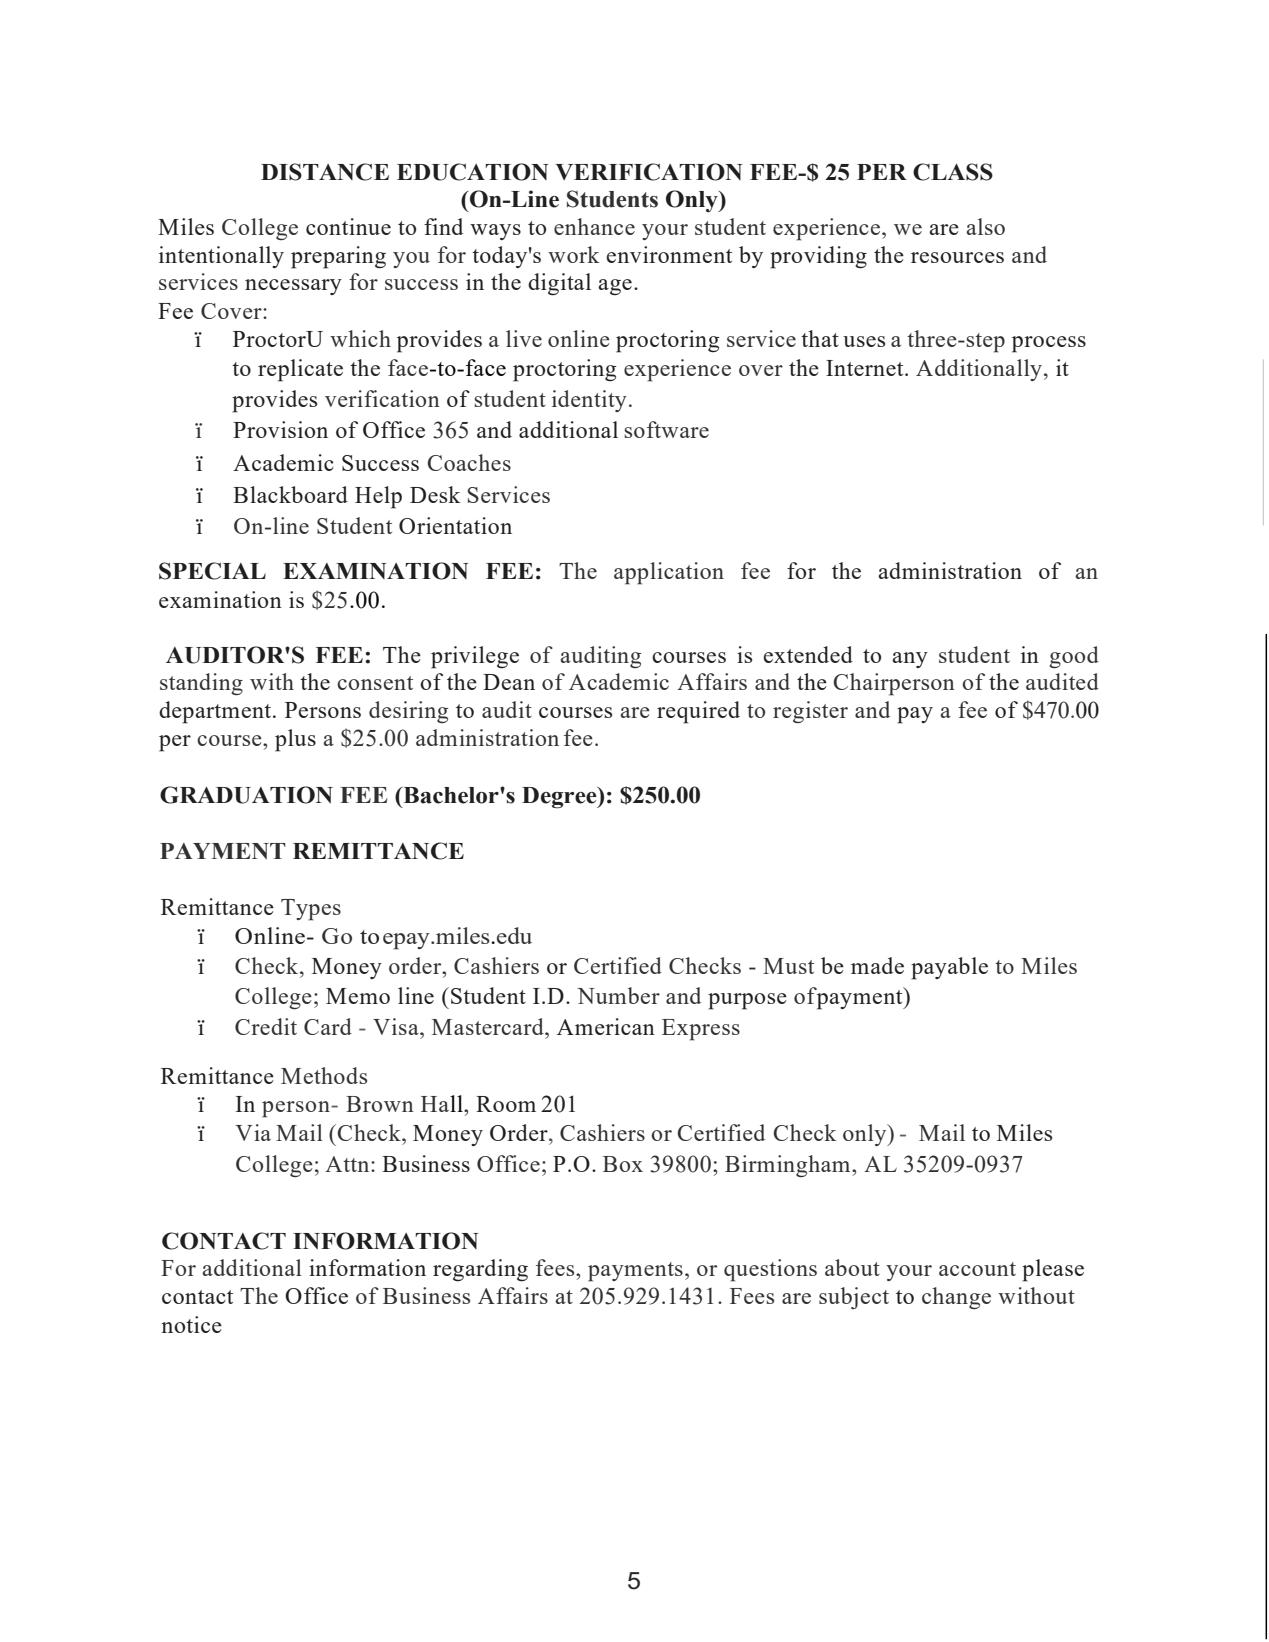 This screenshot has height=1642, width=1269. I want to click on plus, so click(295, 740).
